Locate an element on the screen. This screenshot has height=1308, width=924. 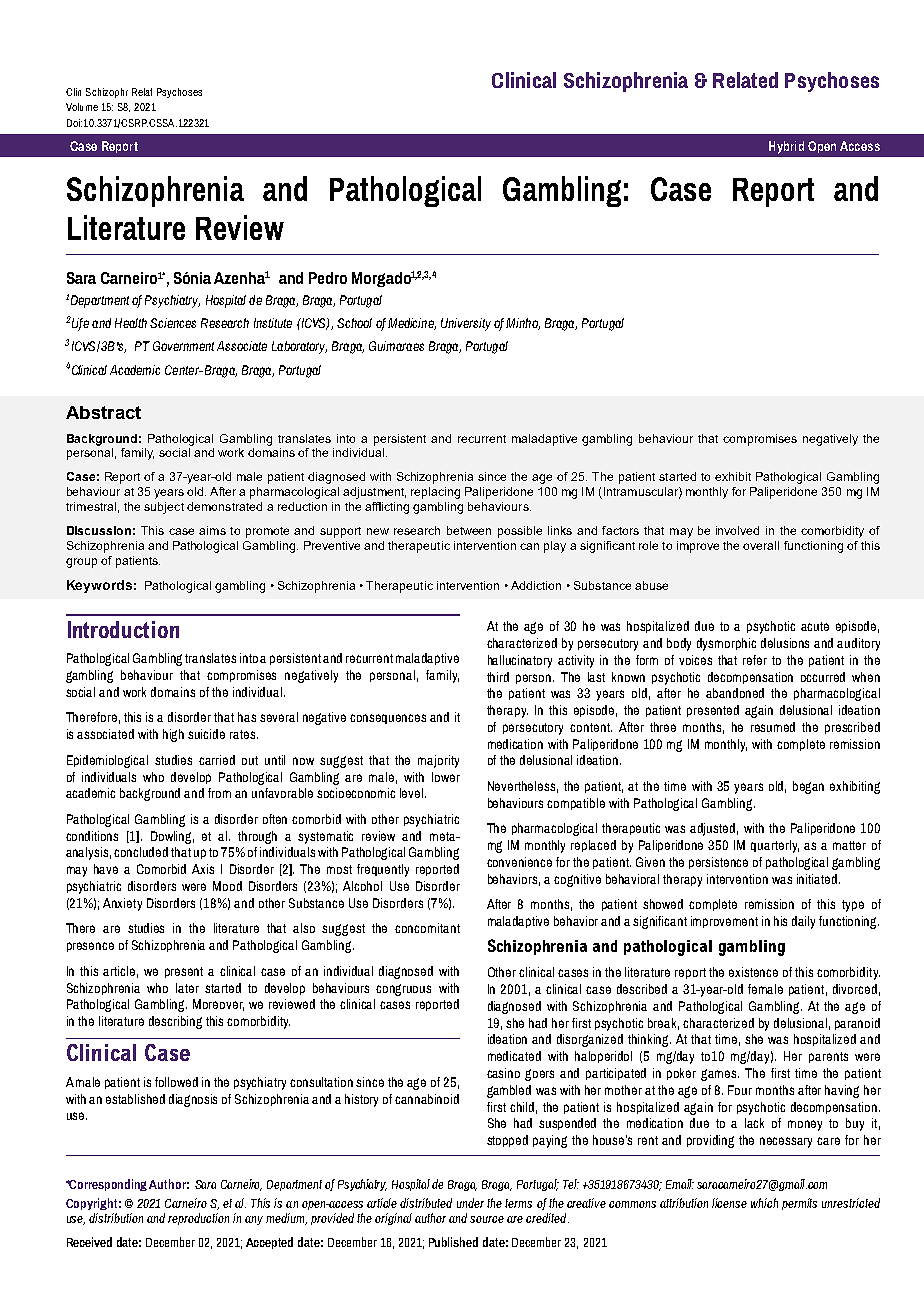
quarterly is located at coordinates (775, 846).
